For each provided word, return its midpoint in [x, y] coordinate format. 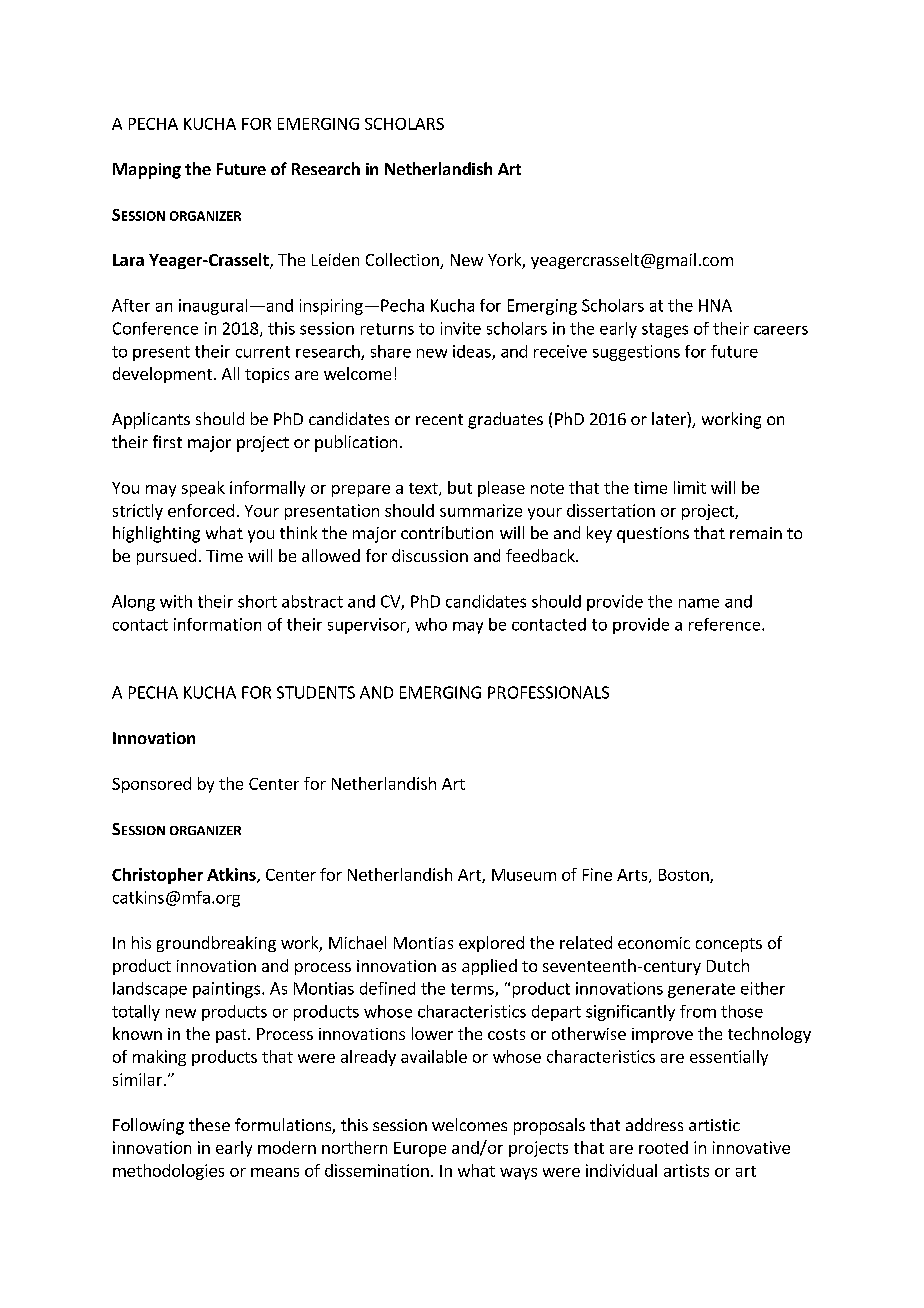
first [167, 441]
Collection [403, 261]
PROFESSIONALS [548, 692]
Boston [685, 876]
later [670, 418]
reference [726, 624]
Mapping [147, 171]
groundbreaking [216, 944]
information [217, 624]
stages [665, 330]
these [209, 1124]
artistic [714, 1125]
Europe [420, 1149]
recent [439, 419]
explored [491, 944]
